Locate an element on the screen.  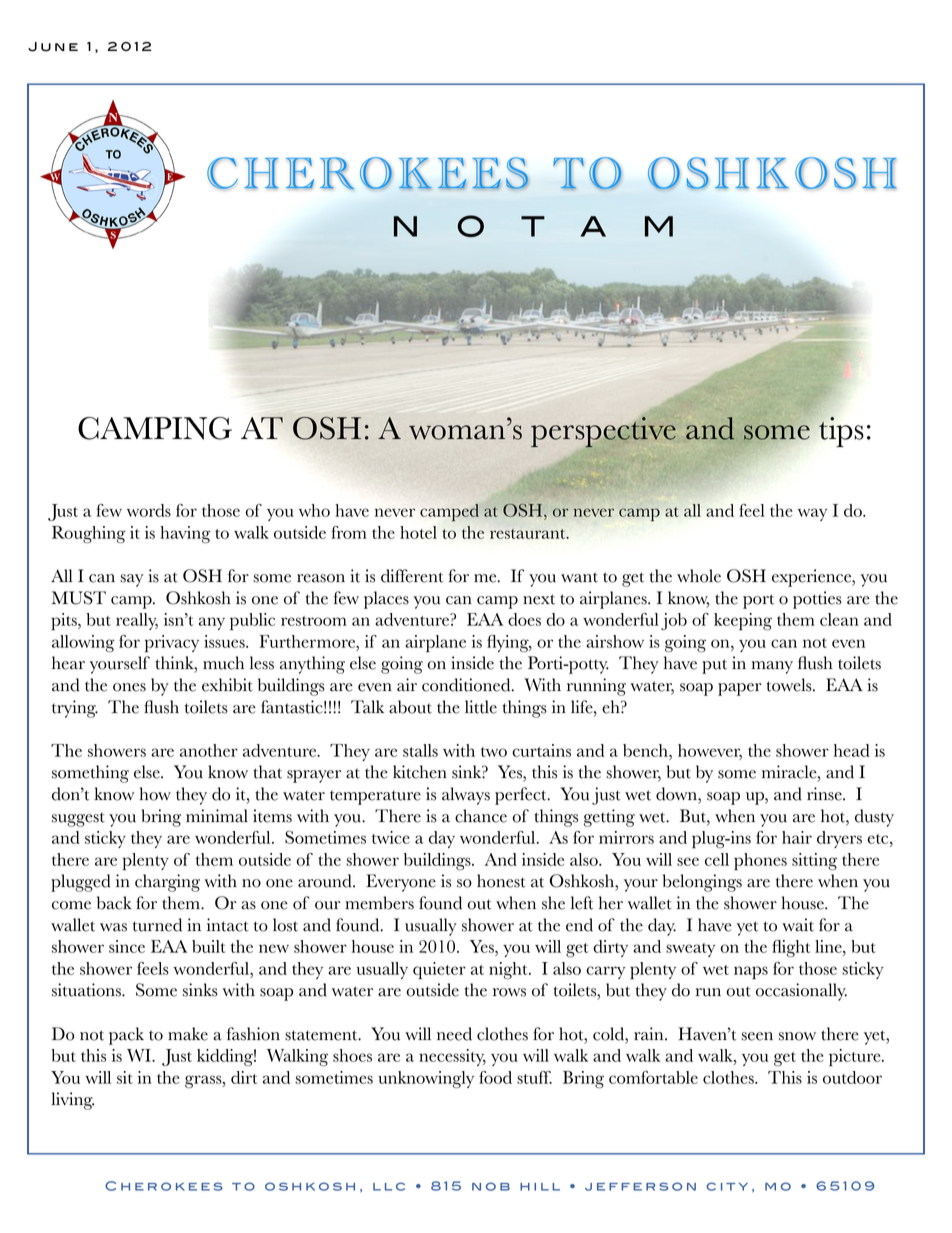
Everyone is located at coordinates (401, 883).
